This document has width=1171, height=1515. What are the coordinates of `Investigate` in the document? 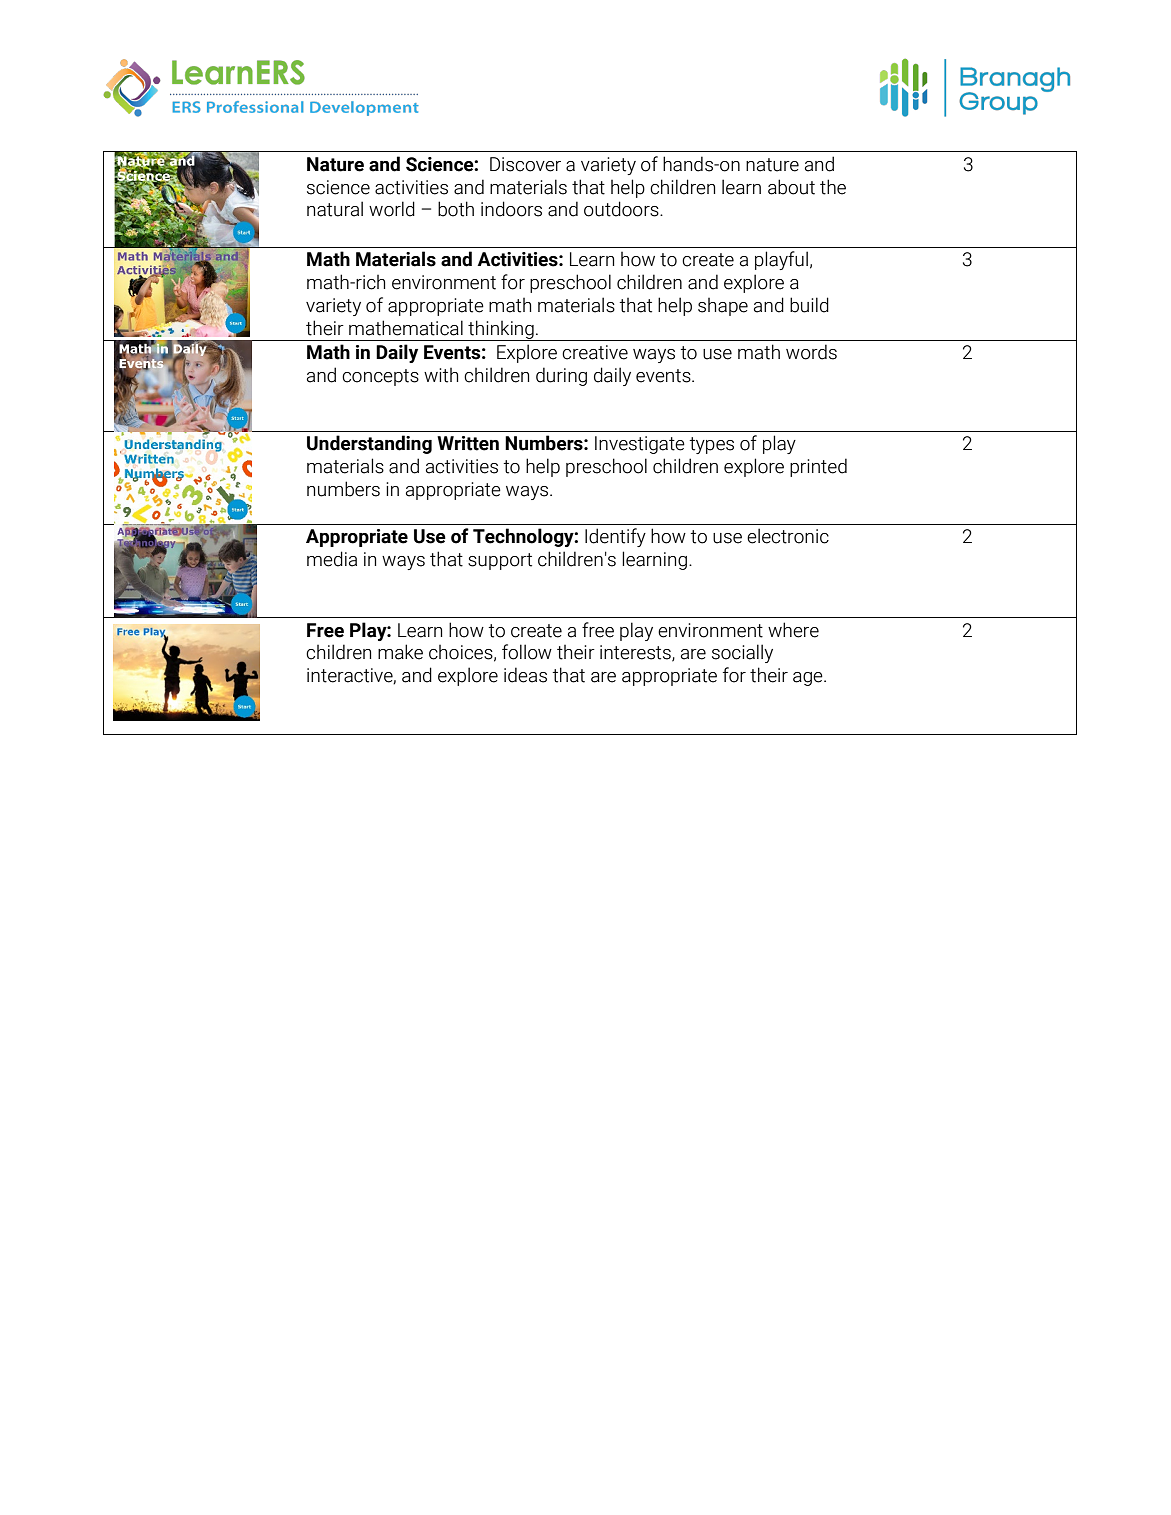 It's located at (640, 445).
